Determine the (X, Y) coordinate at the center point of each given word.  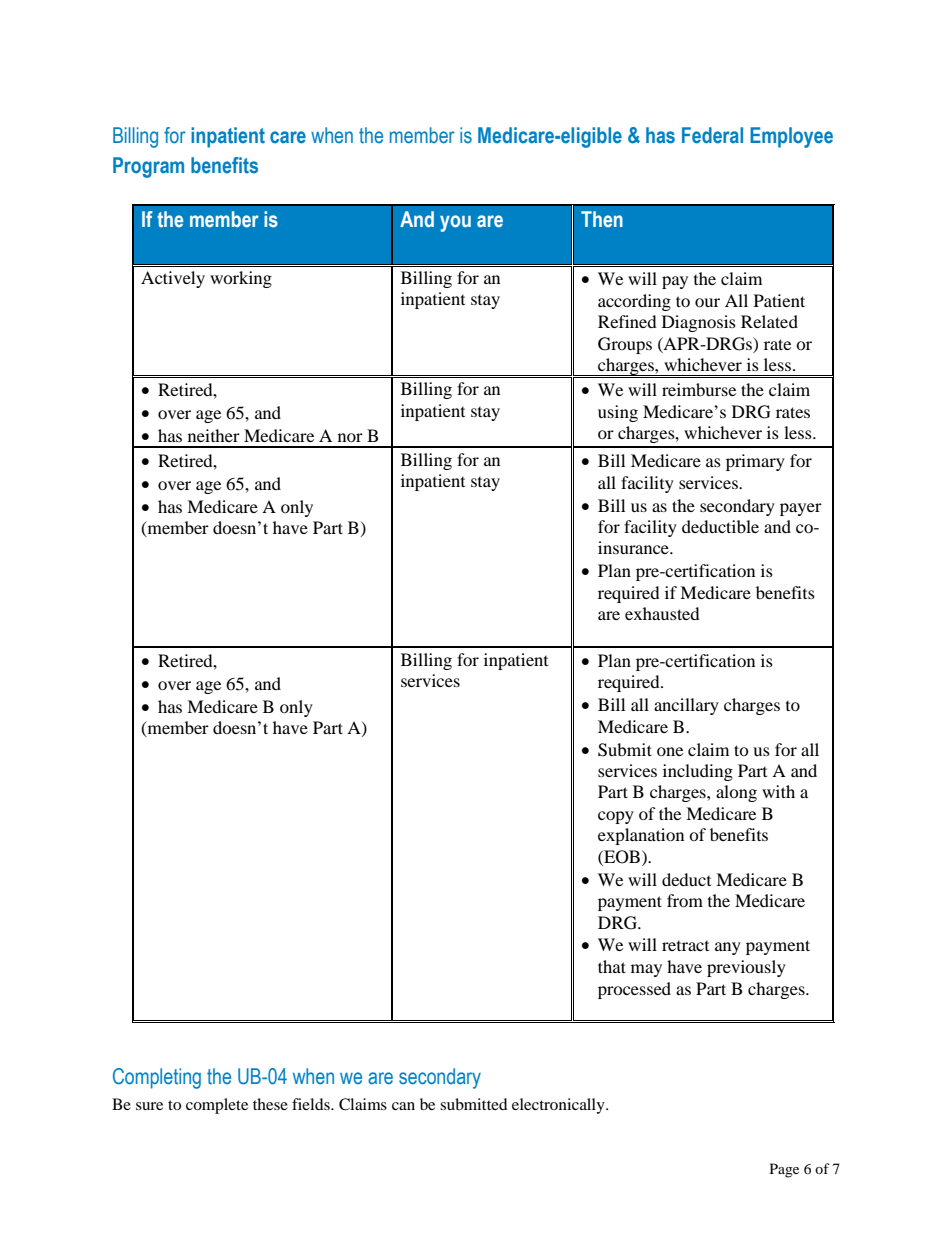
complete (217, 1106)
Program (148, 167)
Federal (712, 135)
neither (214, 435)
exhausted (662, 613)
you (455, 223)
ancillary (686, 706)
